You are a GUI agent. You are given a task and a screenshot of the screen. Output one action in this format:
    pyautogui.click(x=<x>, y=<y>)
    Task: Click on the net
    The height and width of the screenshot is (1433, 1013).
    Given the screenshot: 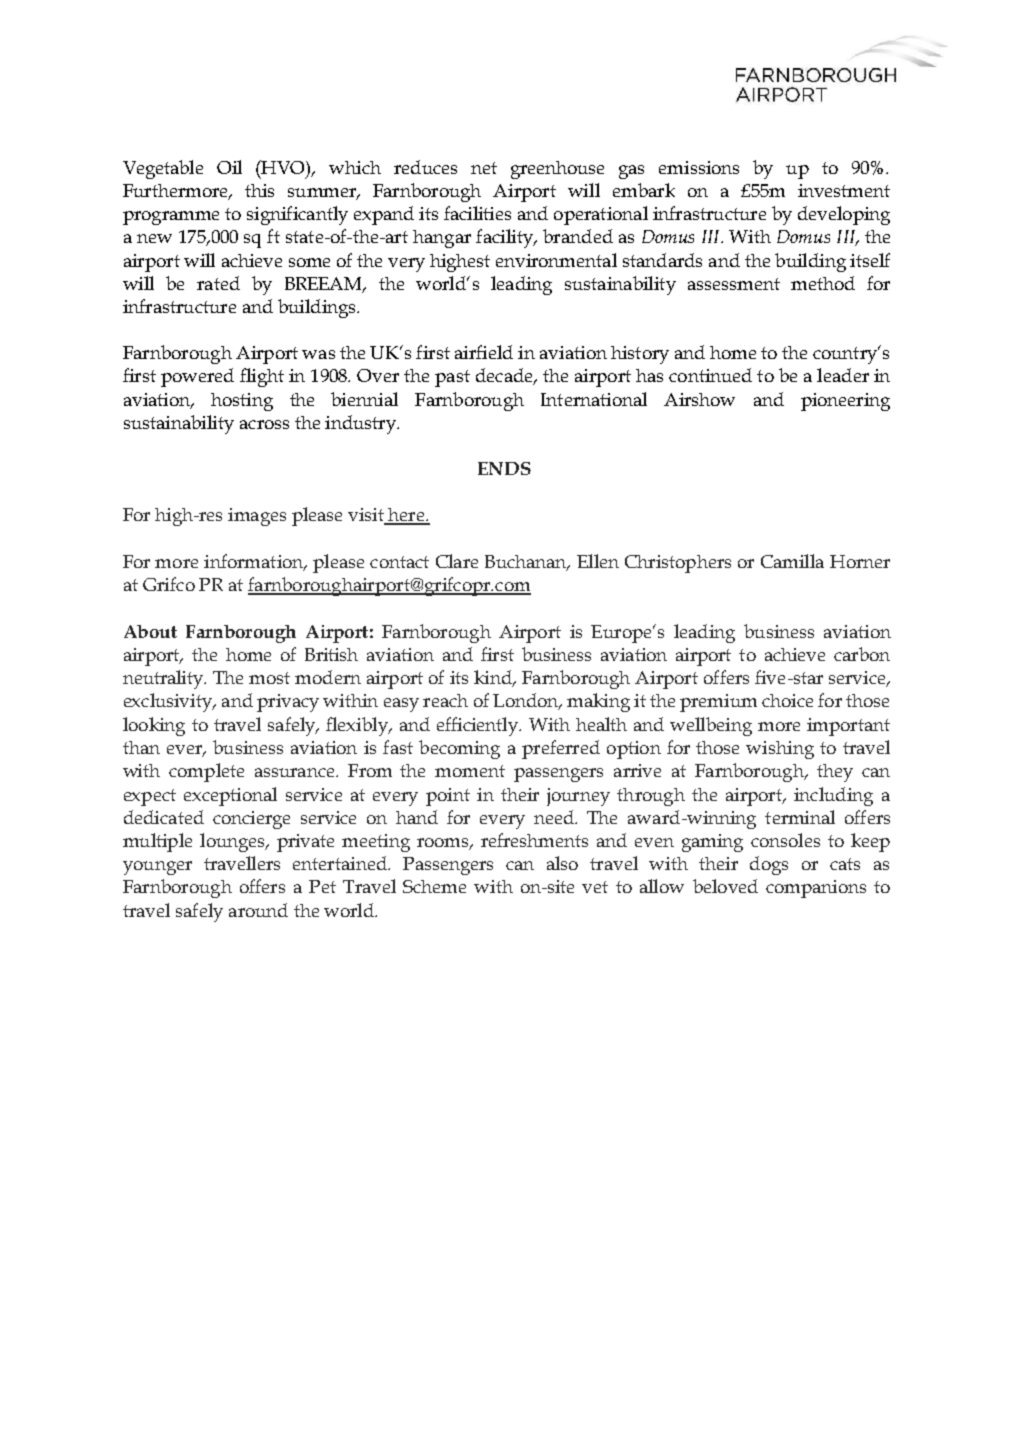 What is the action you would take?
    pyautogui.click(x=484, y=168)
